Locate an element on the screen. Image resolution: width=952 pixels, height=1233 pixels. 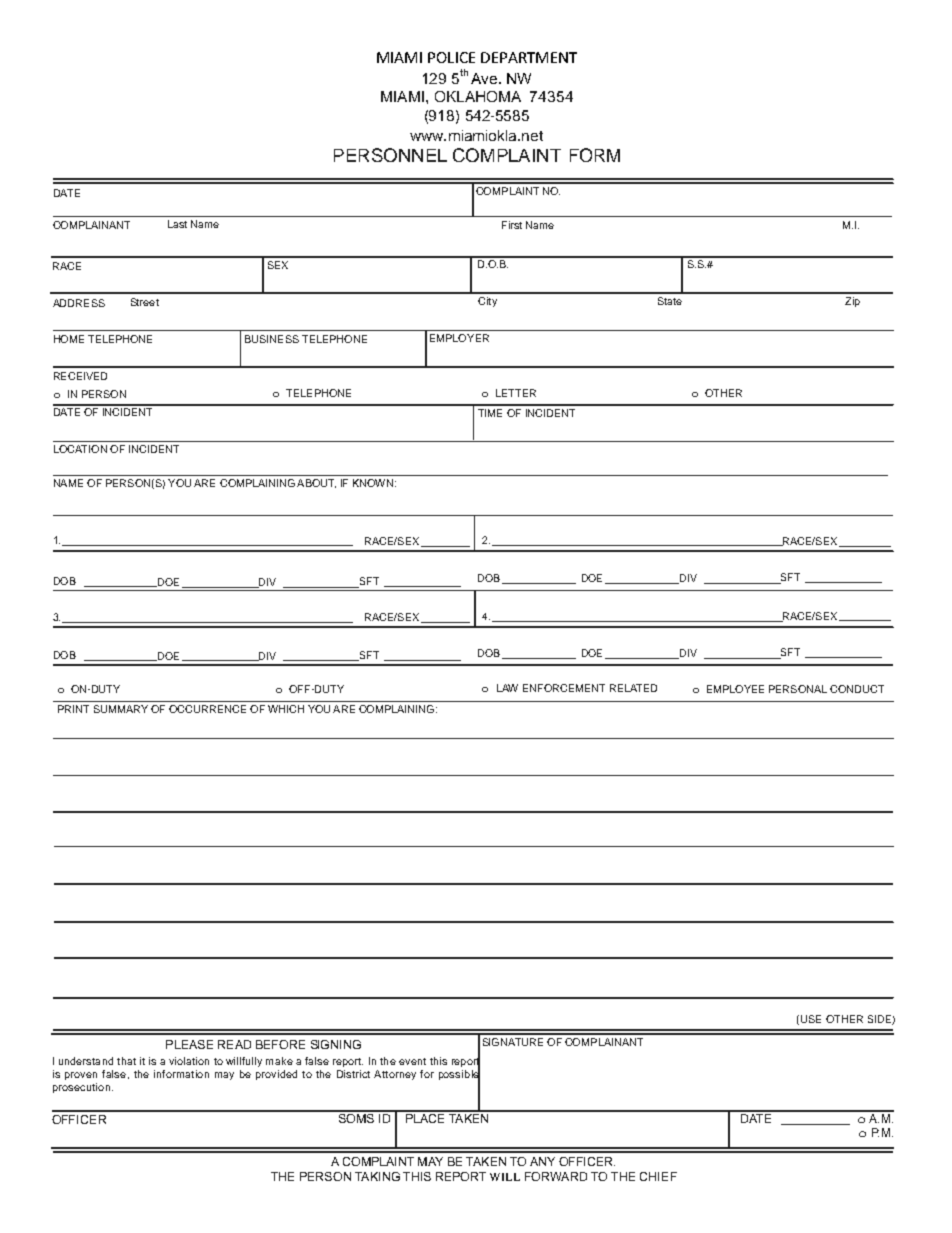
Last is located at coordinates (177, 224).
